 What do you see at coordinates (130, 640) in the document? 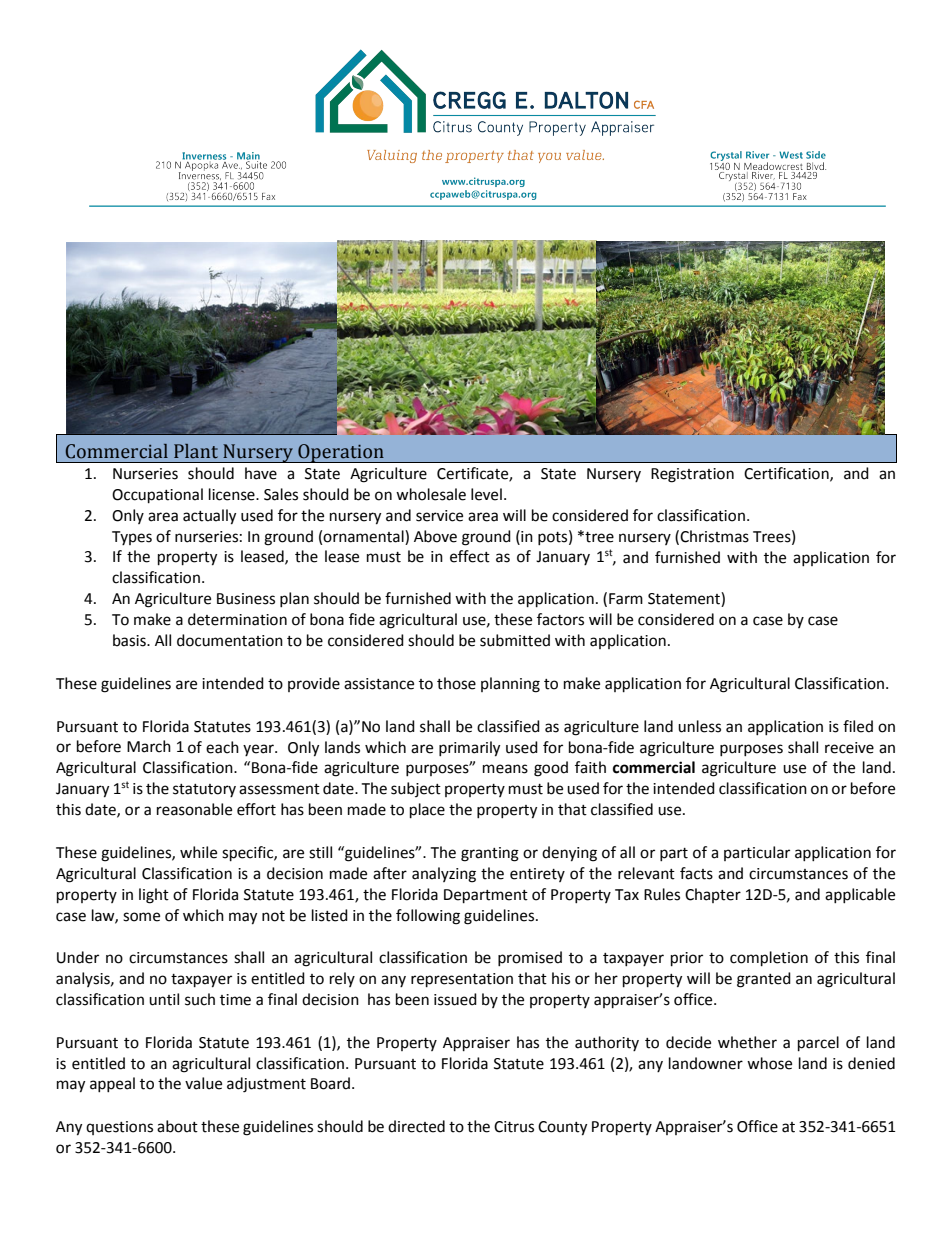
I see `basis` at bounding box center [130, 640].
